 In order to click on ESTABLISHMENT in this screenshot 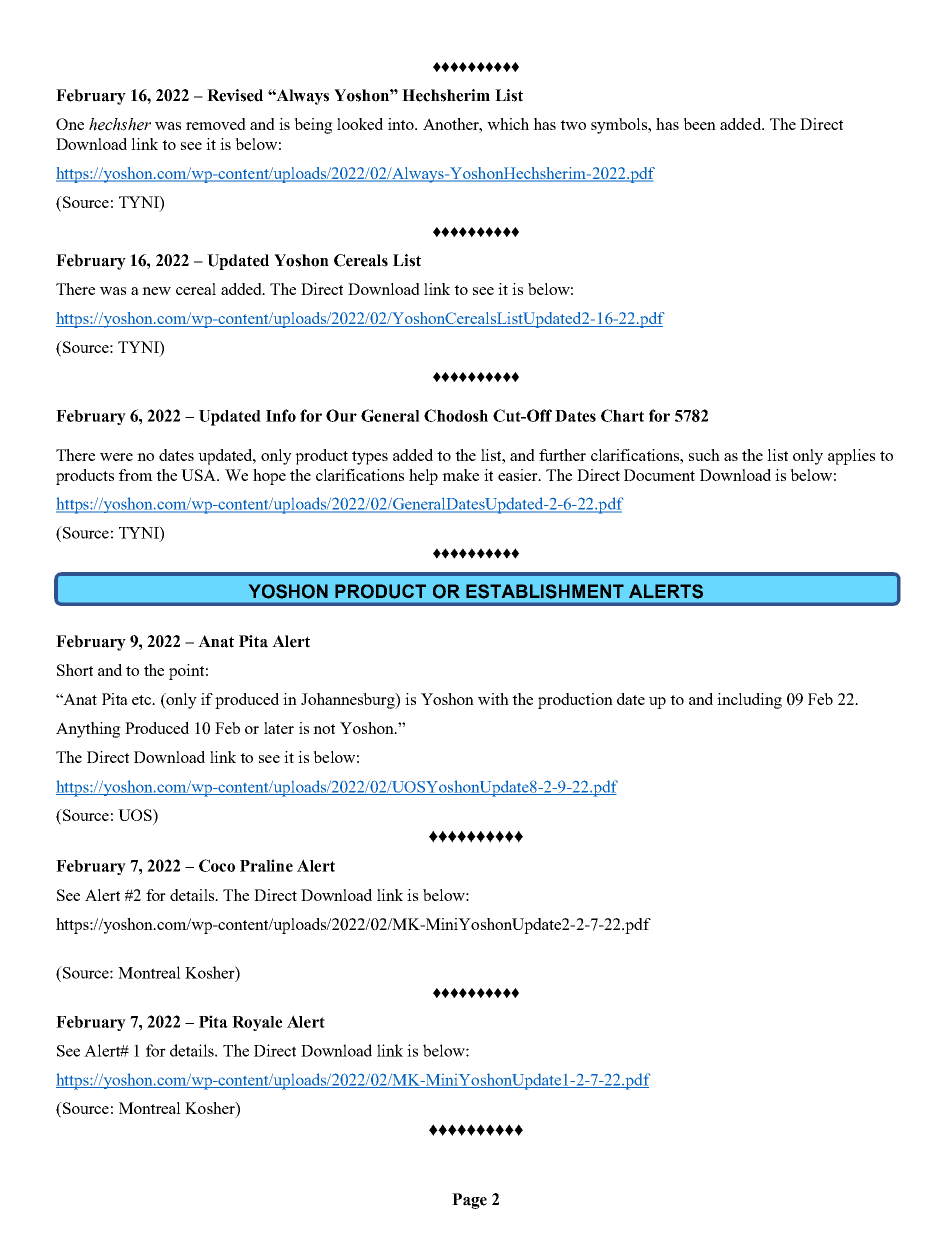, I will do `click(545, 591)`.
